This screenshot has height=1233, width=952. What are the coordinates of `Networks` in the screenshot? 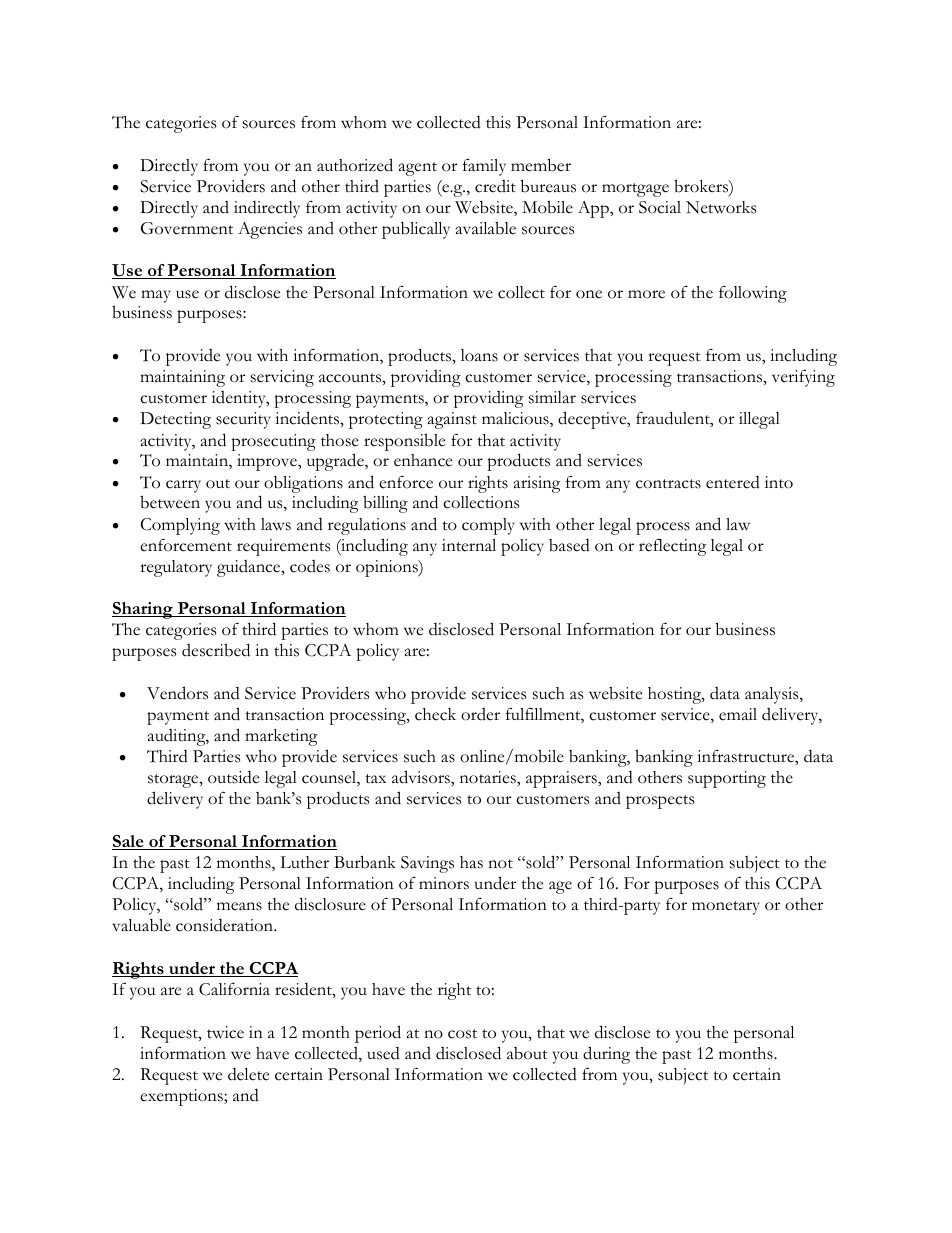 It's located at (721, 207).
